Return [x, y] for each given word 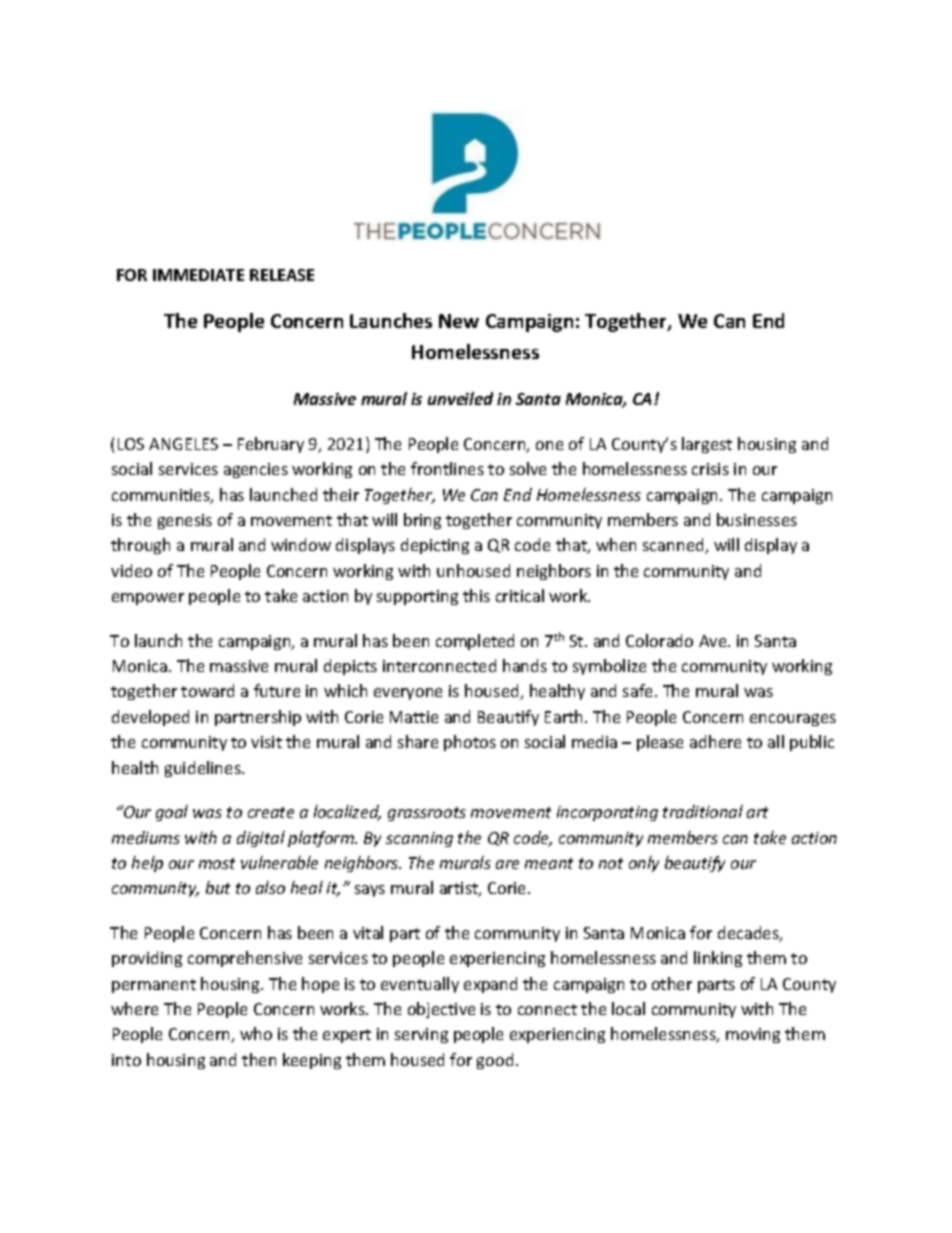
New [459, 321]
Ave [714, 641]
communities [162, 496]
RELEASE [282, 275]
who [256, 1033]
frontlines [447, 468]
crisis [710, 469]
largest [707, 445]
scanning [419, 839]
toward [207, 690]
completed [475, 642]
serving [421, 1035]
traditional [703, 811]
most [217, 863]
